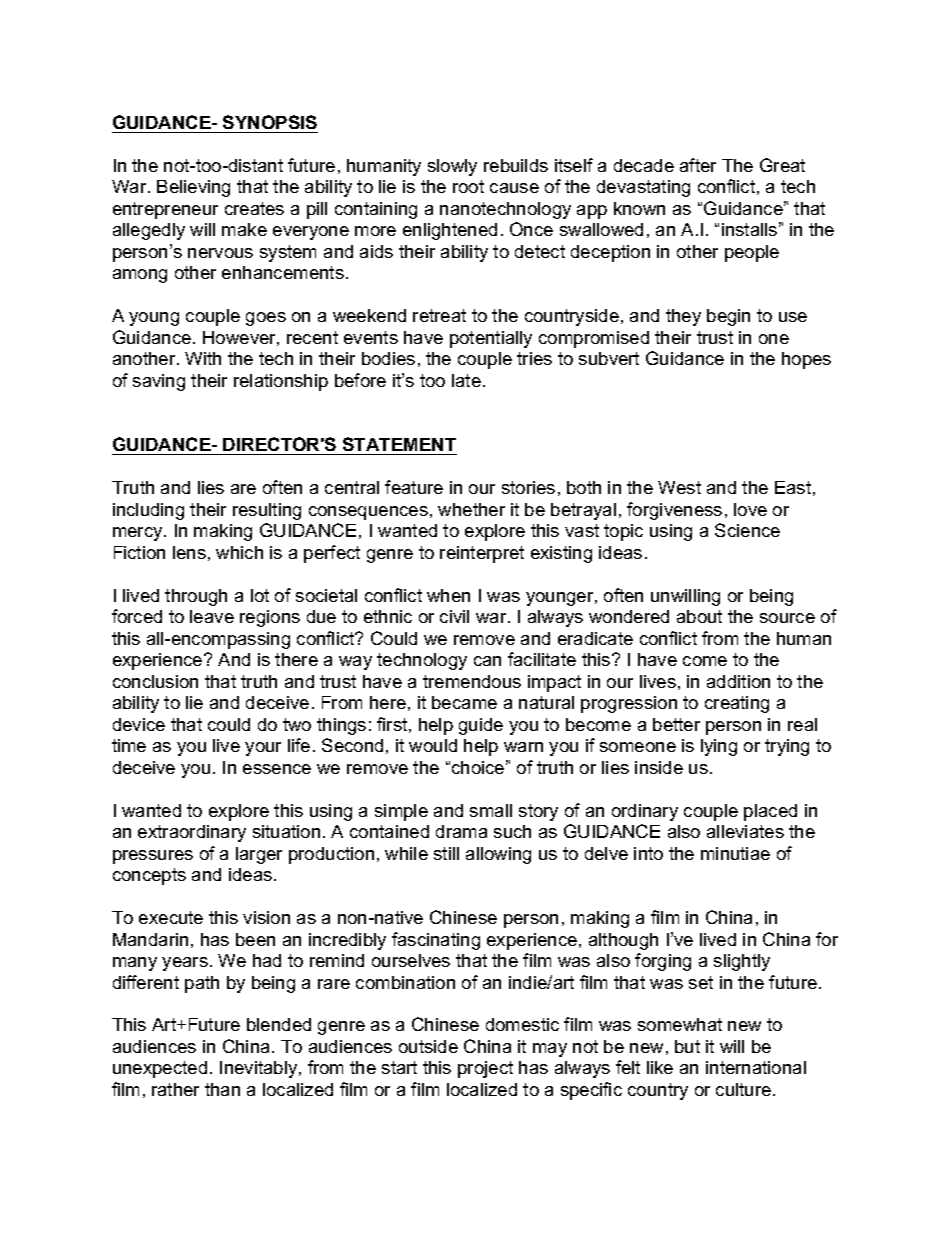 The image size is (952, 1233). What do you see at coordinates (454, 616) in the screenshot?
I see `civil` at bounding box center [454, 616].
